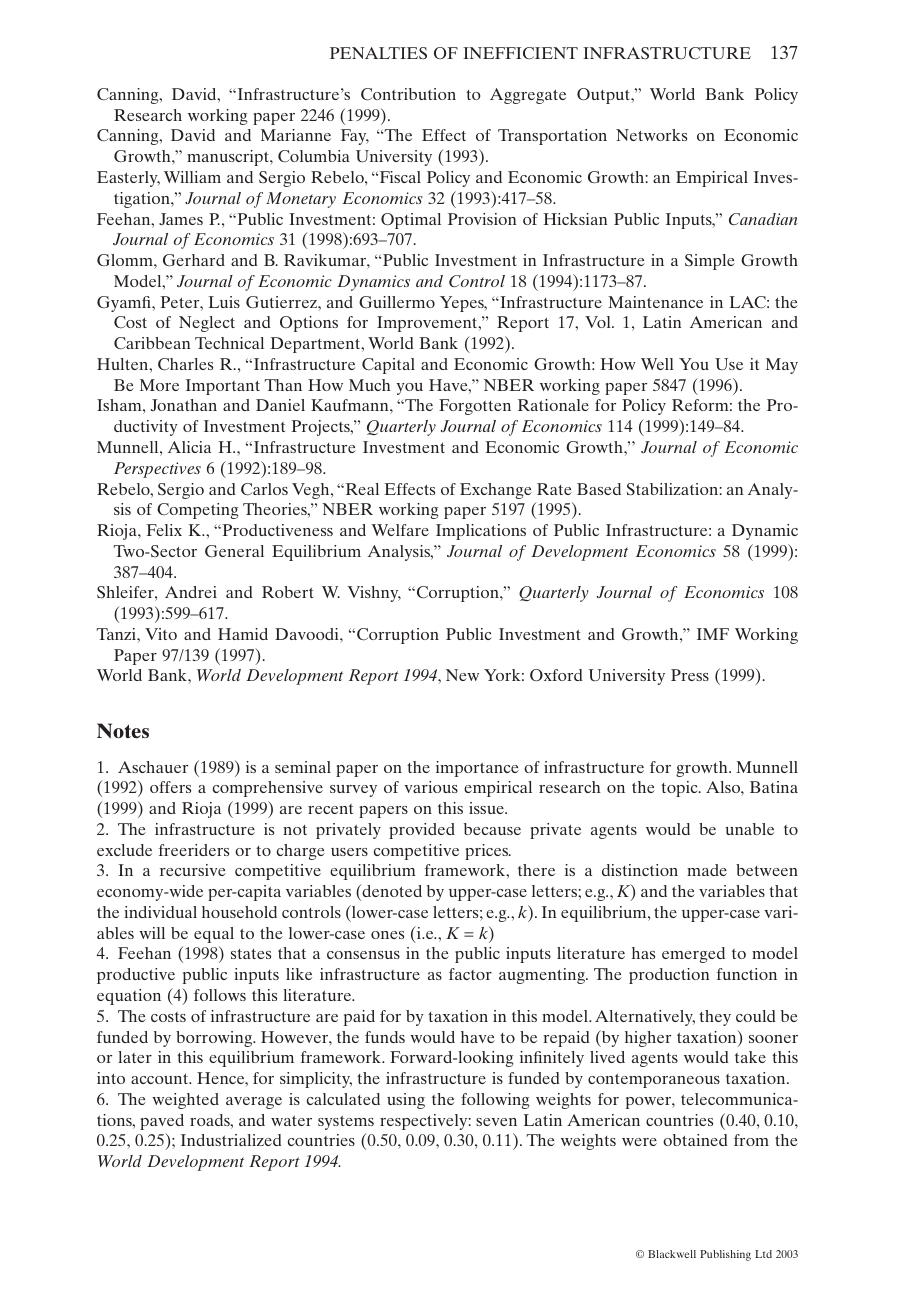  What do you see at coordinates (185, 364) in the screenshot?
I see `Charles` at bounding box center [185, 364].
